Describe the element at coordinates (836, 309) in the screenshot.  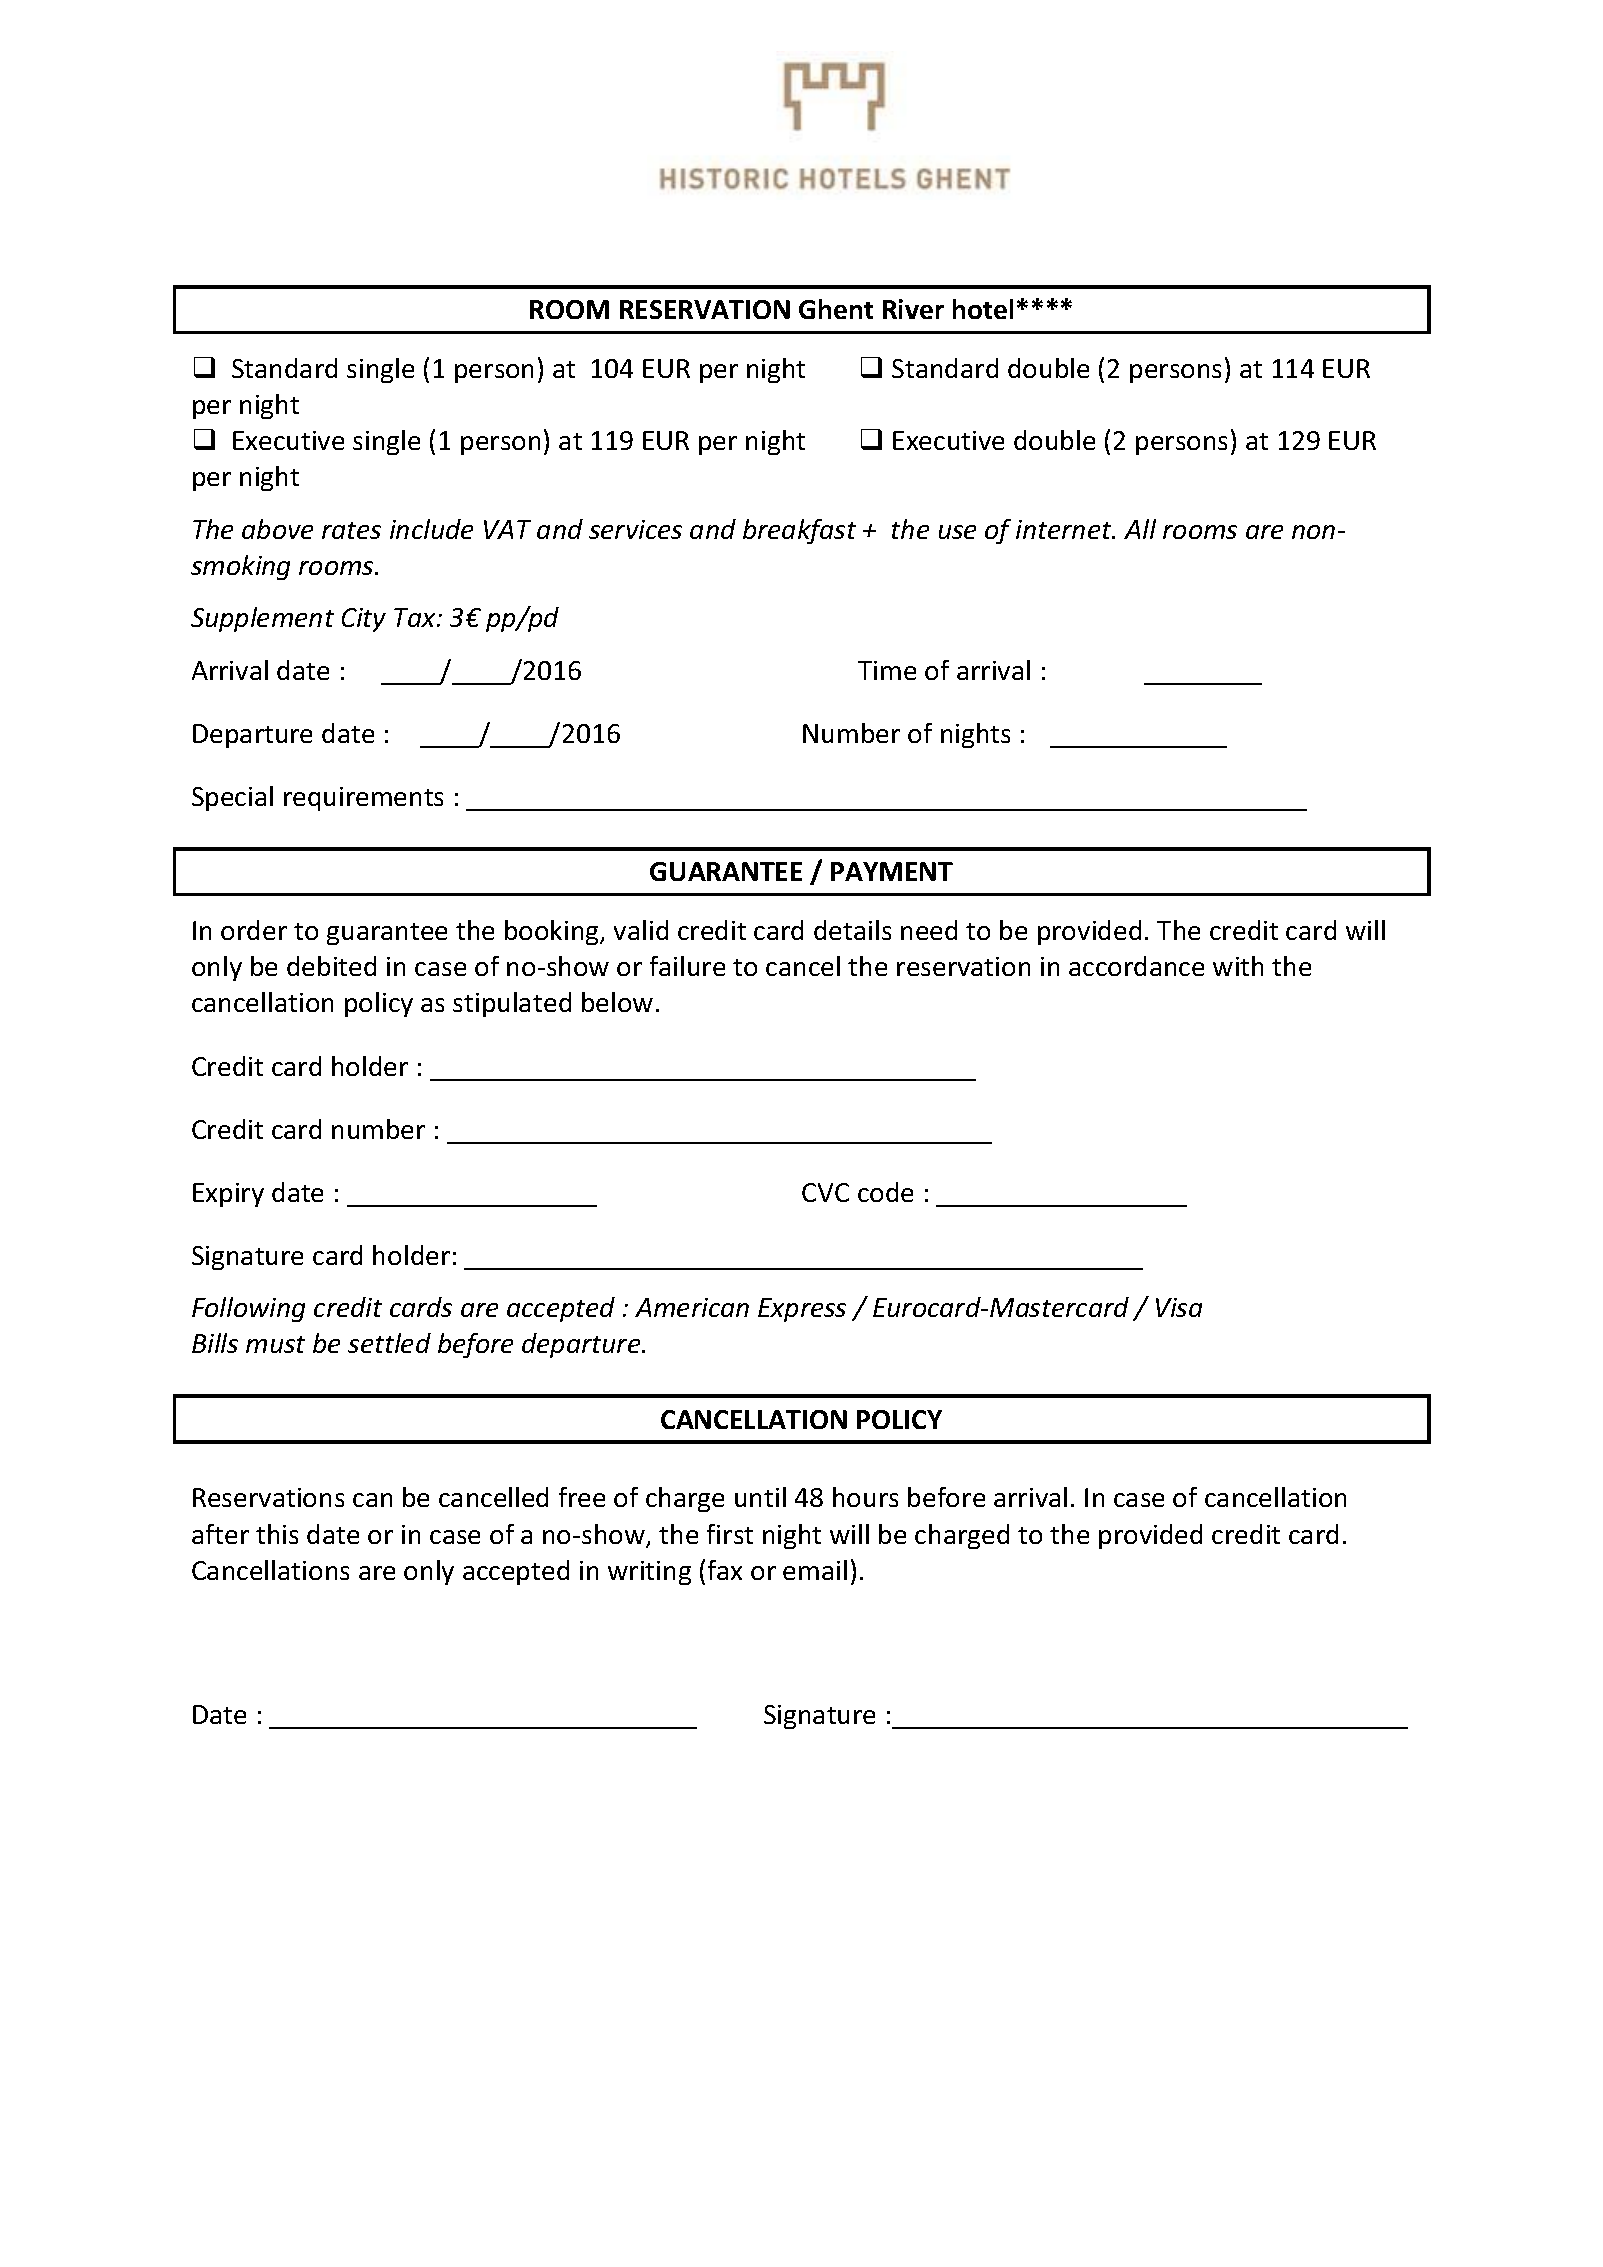
I see `Ghent` at that location.
